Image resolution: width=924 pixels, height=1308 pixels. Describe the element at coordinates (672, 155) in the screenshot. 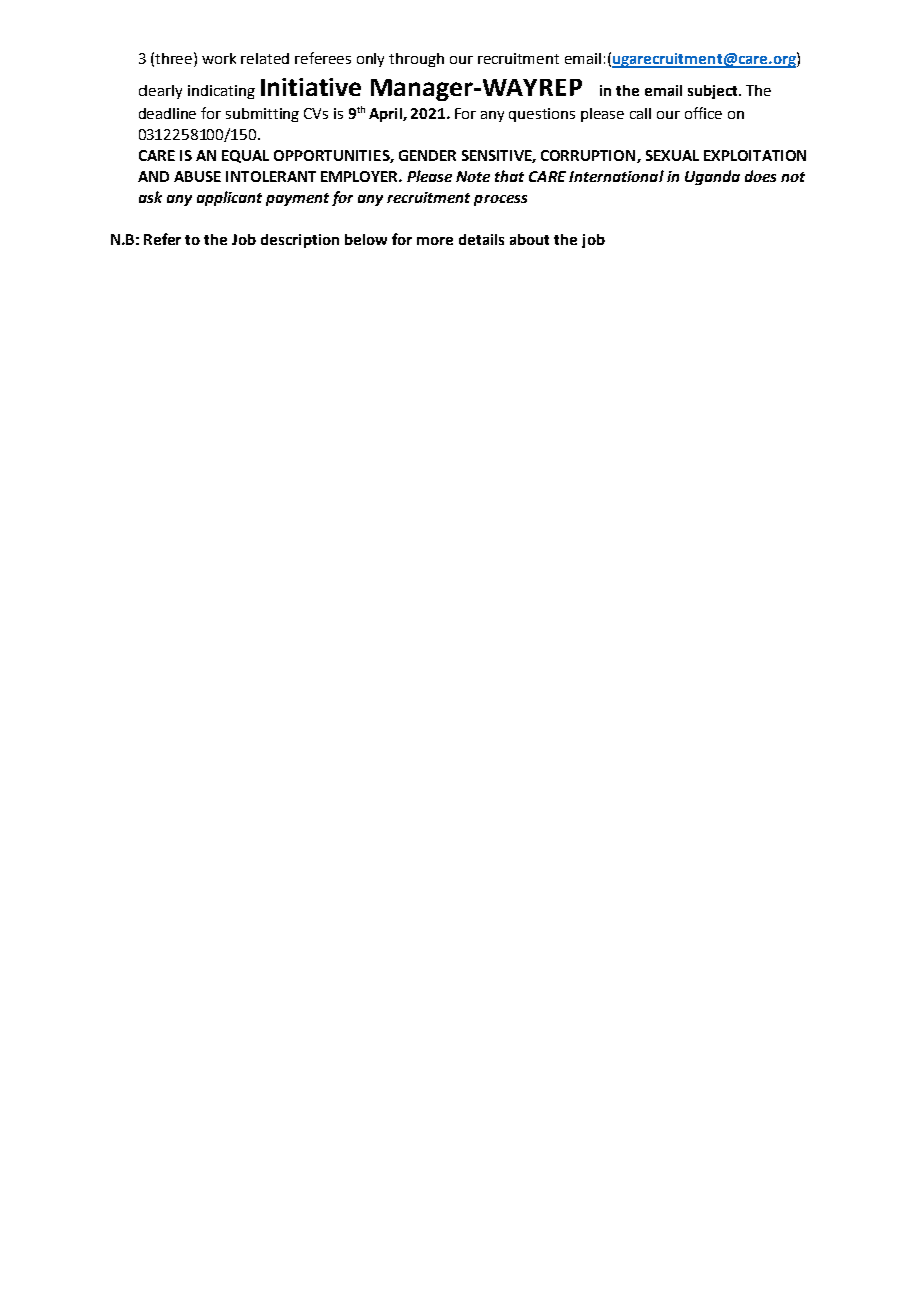

I see `SEXUAL` at that location.
